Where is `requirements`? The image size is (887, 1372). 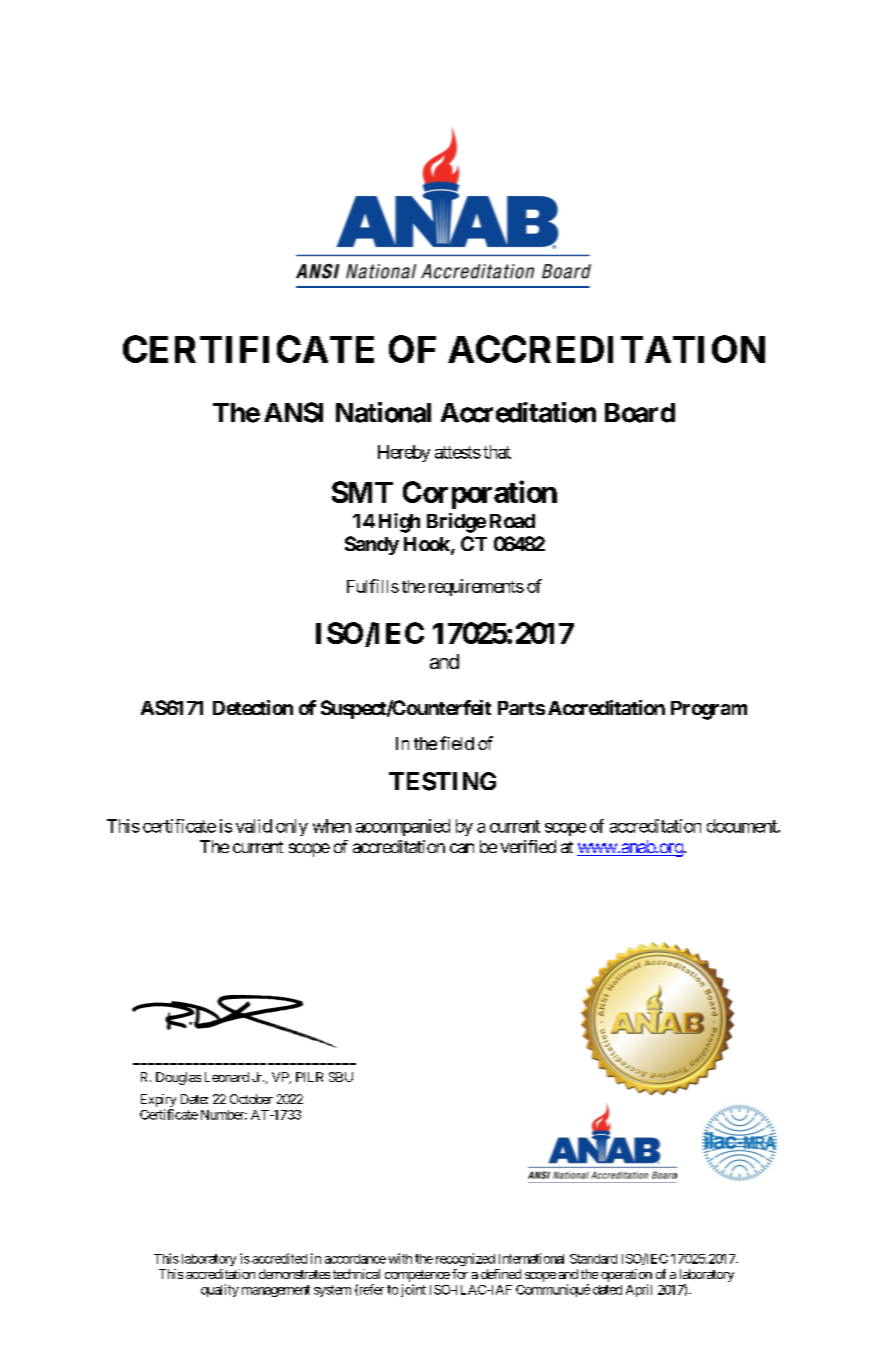
requirements is located at coordinates (476, 587).
